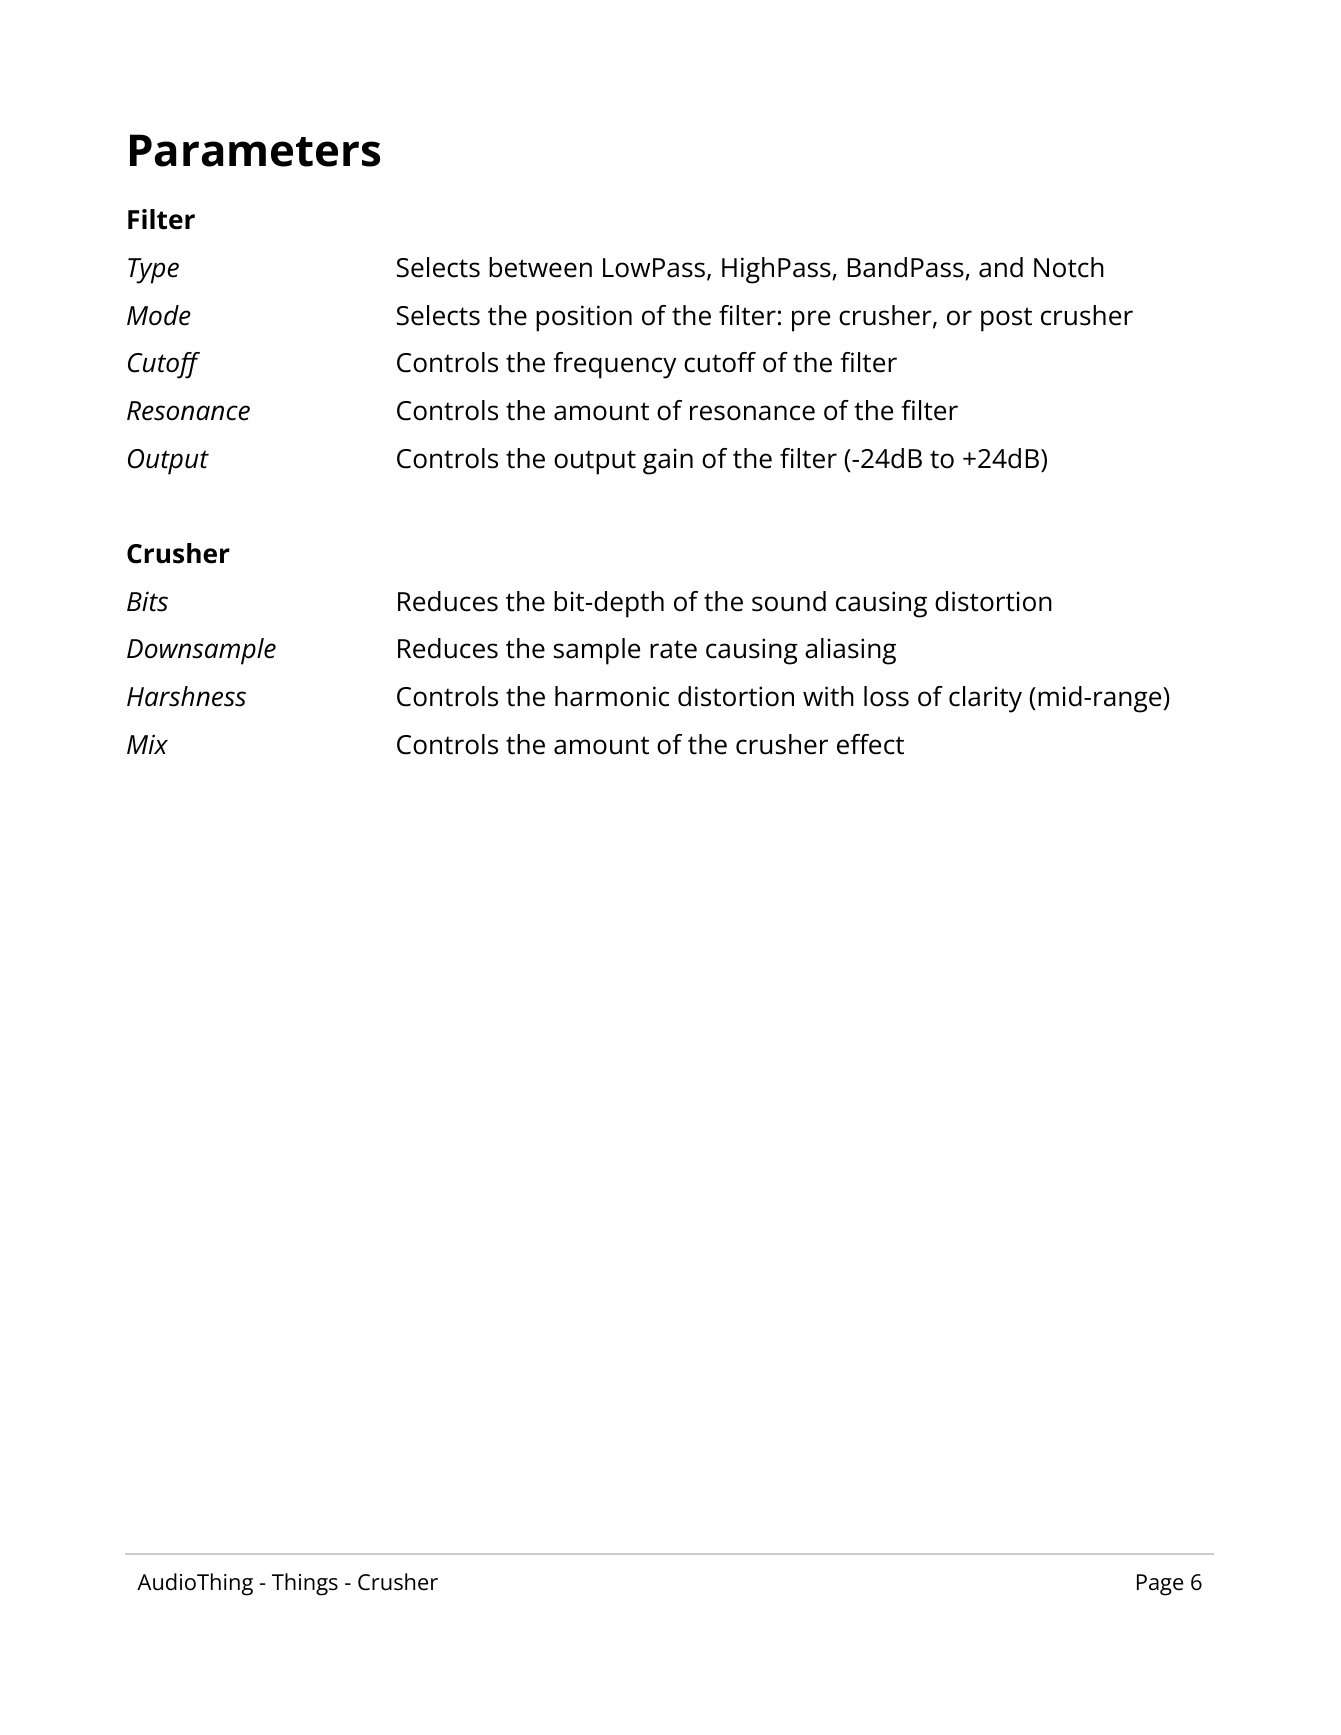 This page has height=1735, width=1341. What do you see at coordinates (147, 744) in the page?
I see `Mix` at bounding box center [147, 744].
